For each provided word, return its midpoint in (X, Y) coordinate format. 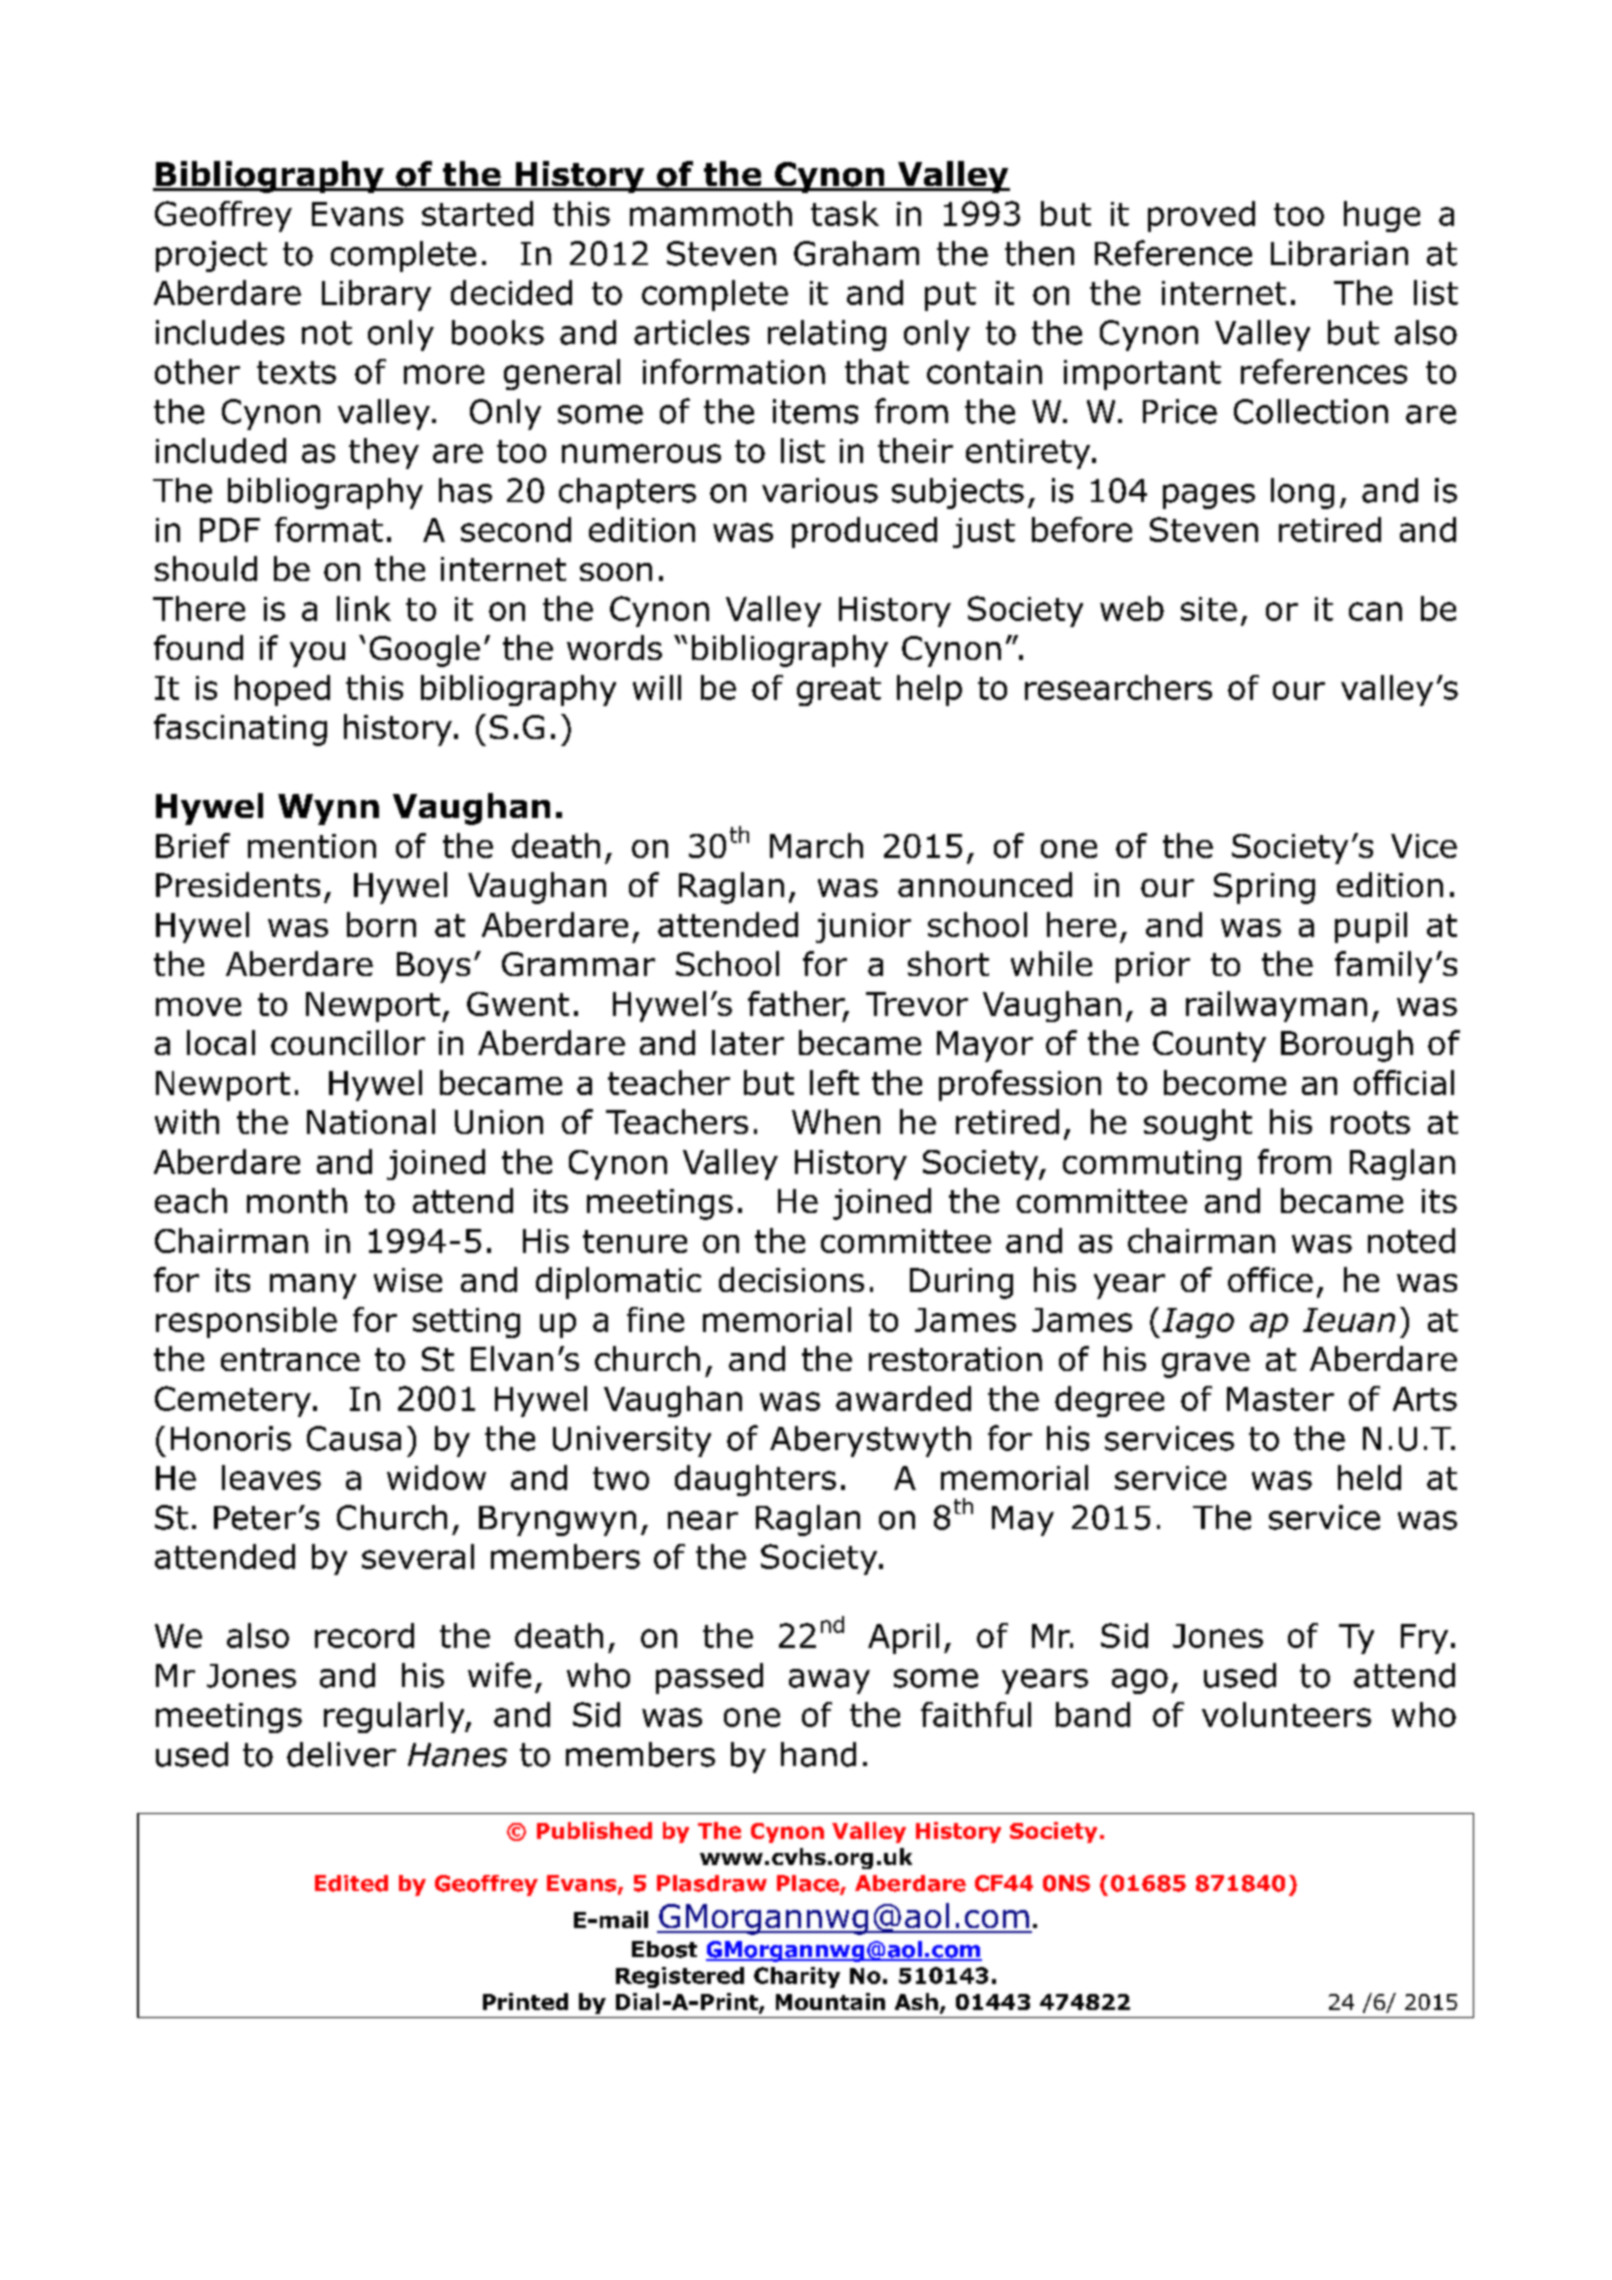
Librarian (1339, 253)
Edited (351, 1883)
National (371, 1121)
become (1225, 1082)
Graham (856, 253)
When (836, 1121)
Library (376, 295)
